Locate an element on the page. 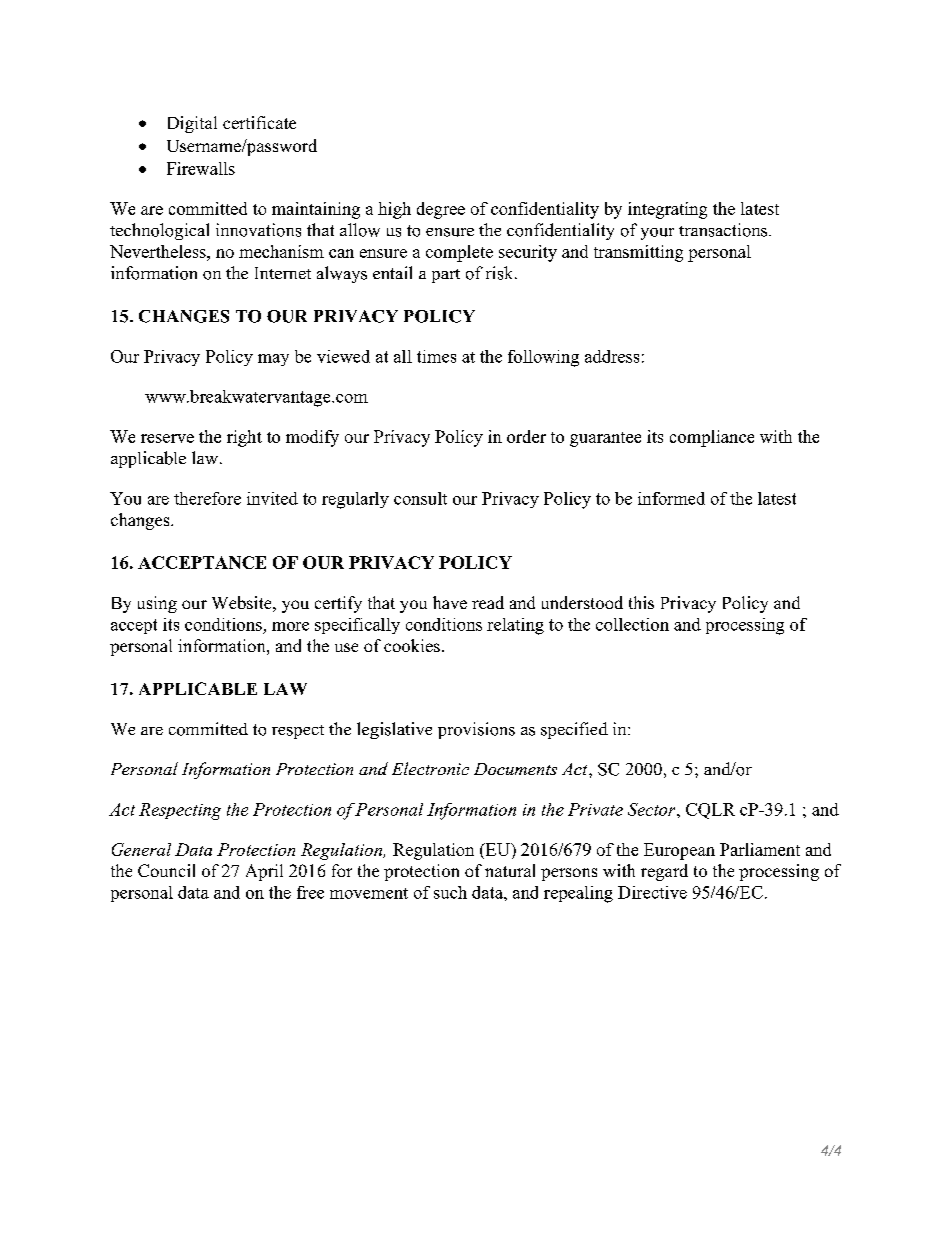  may is located at coordinates (273, 360).
